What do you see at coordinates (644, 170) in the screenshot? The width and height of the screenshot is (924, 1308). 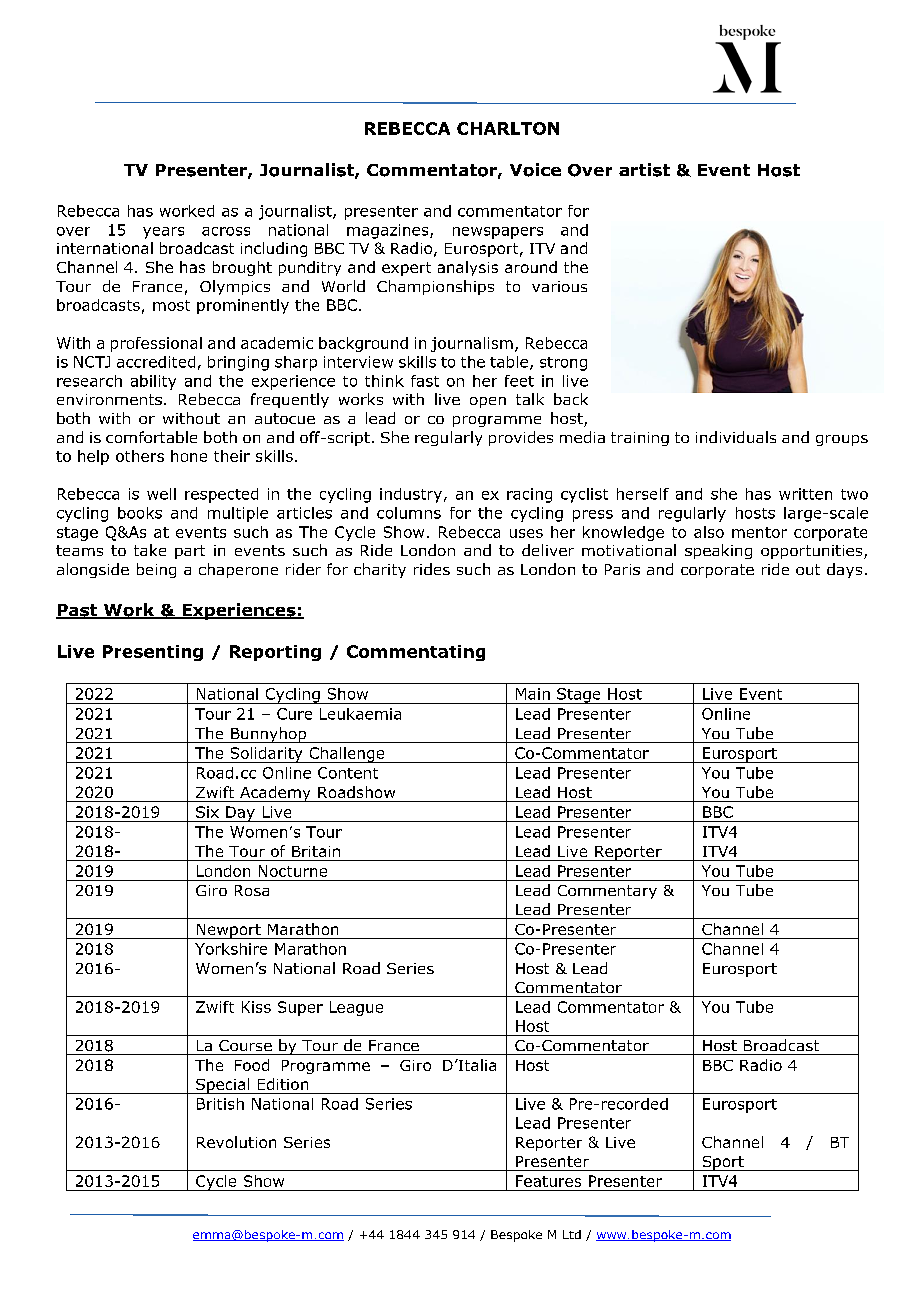 I see `artist` at bounding box center [644, 170].
